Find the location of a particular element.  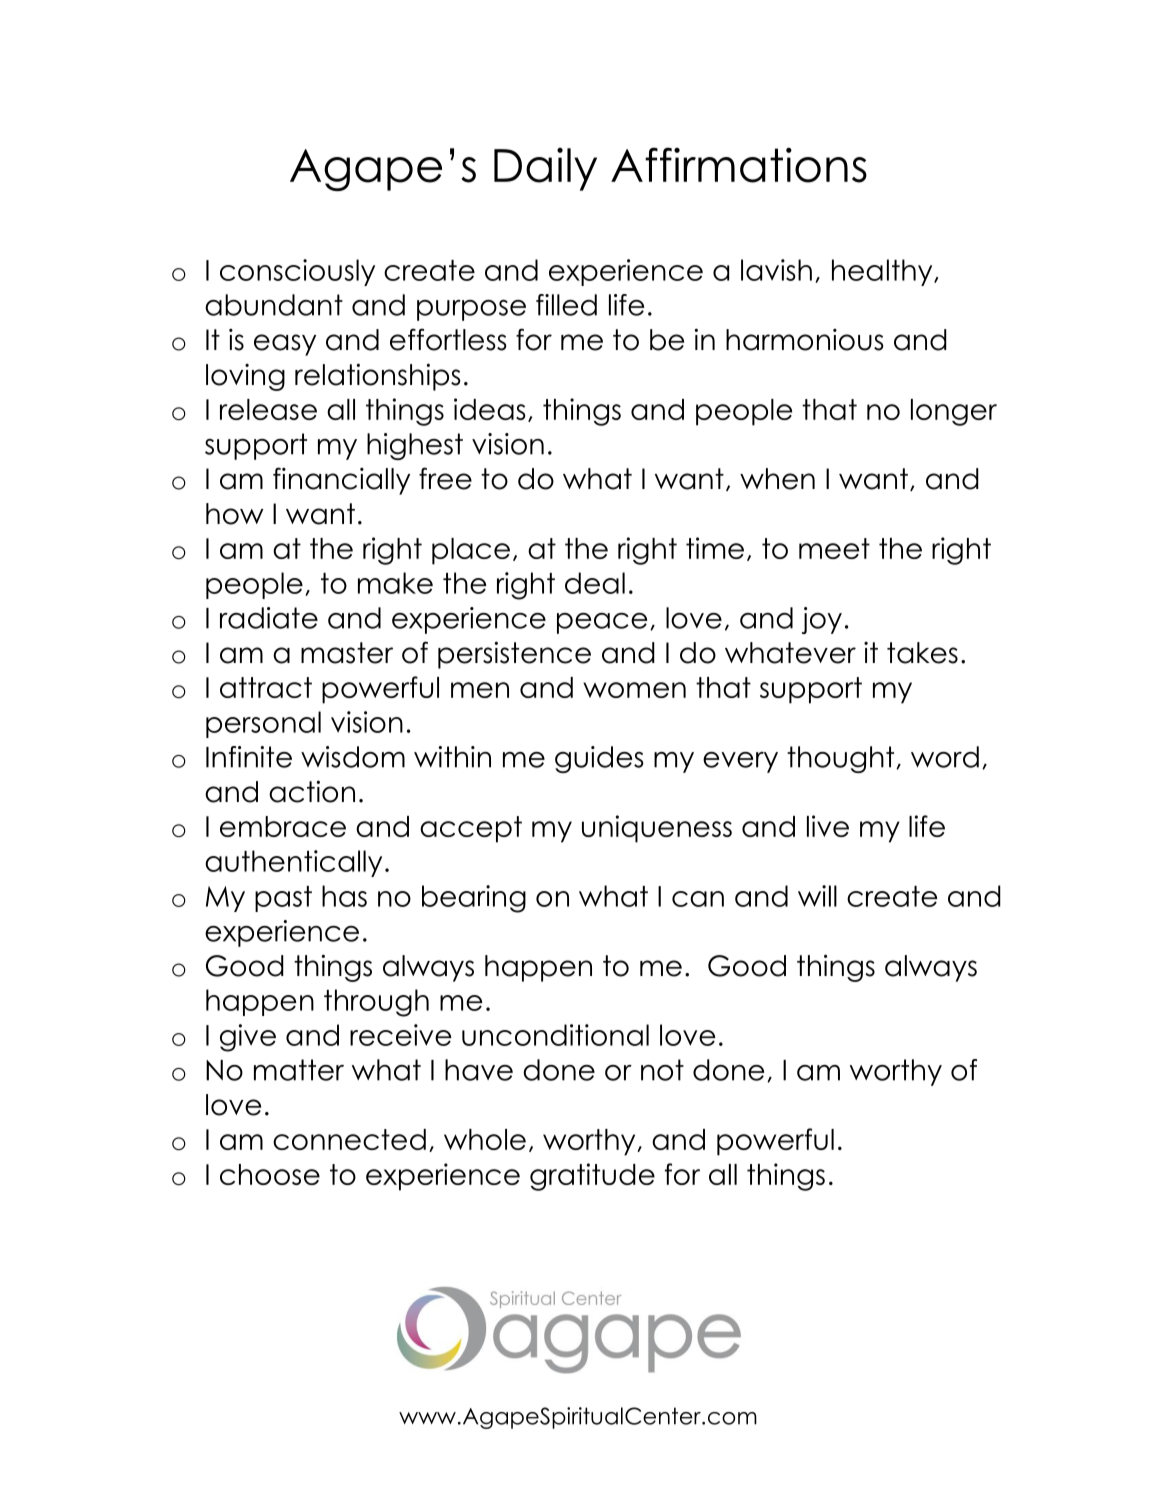

connected is located at coordinates (349, 1139).
